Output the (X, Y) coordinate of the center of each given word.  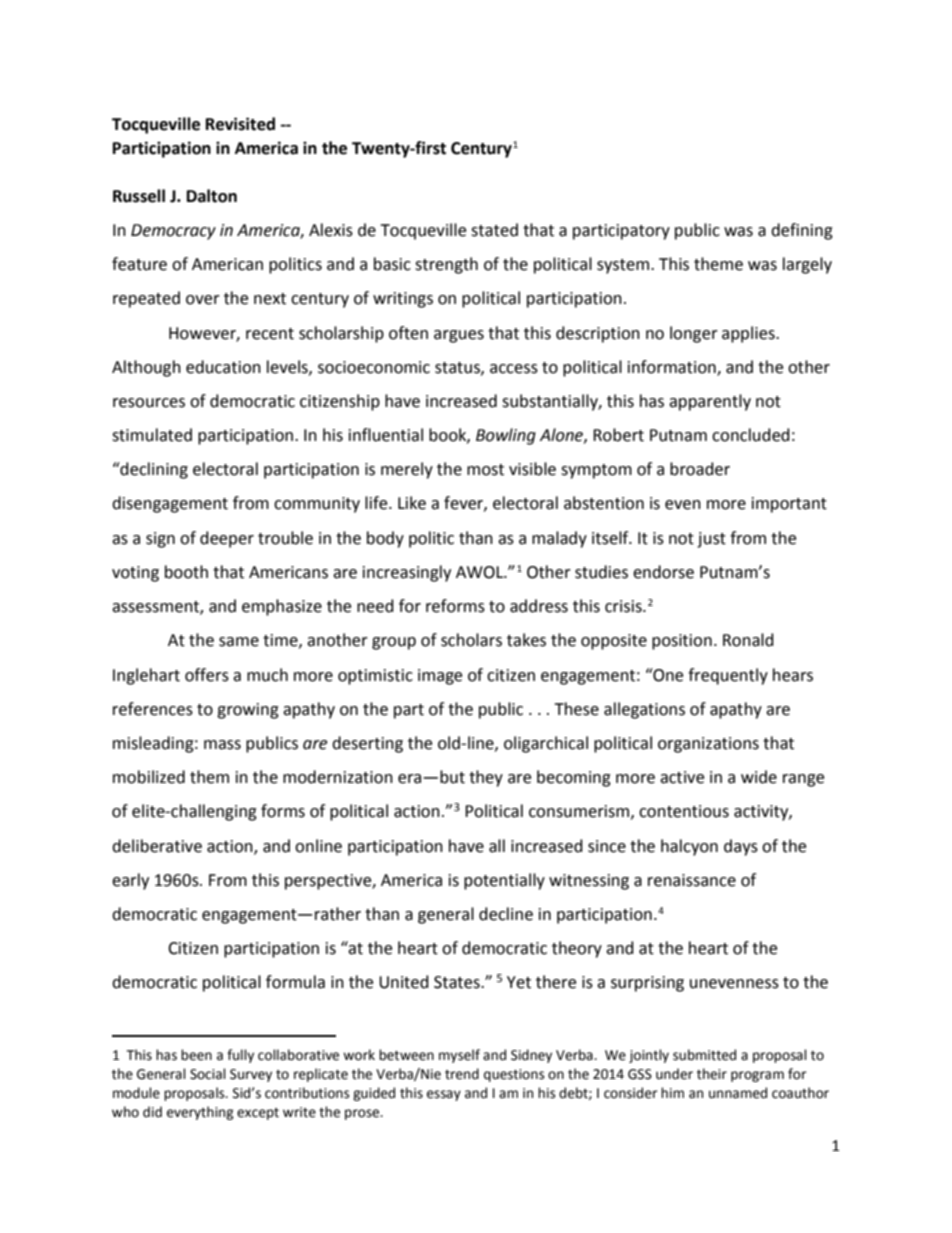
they (486, 778)
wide (759, 777)
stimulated (152, 435)
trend (462, 1074)
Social (208, 1074)
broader (700, 469)
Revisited (240, 124)
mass (222, 745)
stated (494, 230)
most (485, 470)
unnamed (738, 1093)
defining (802, 231)
